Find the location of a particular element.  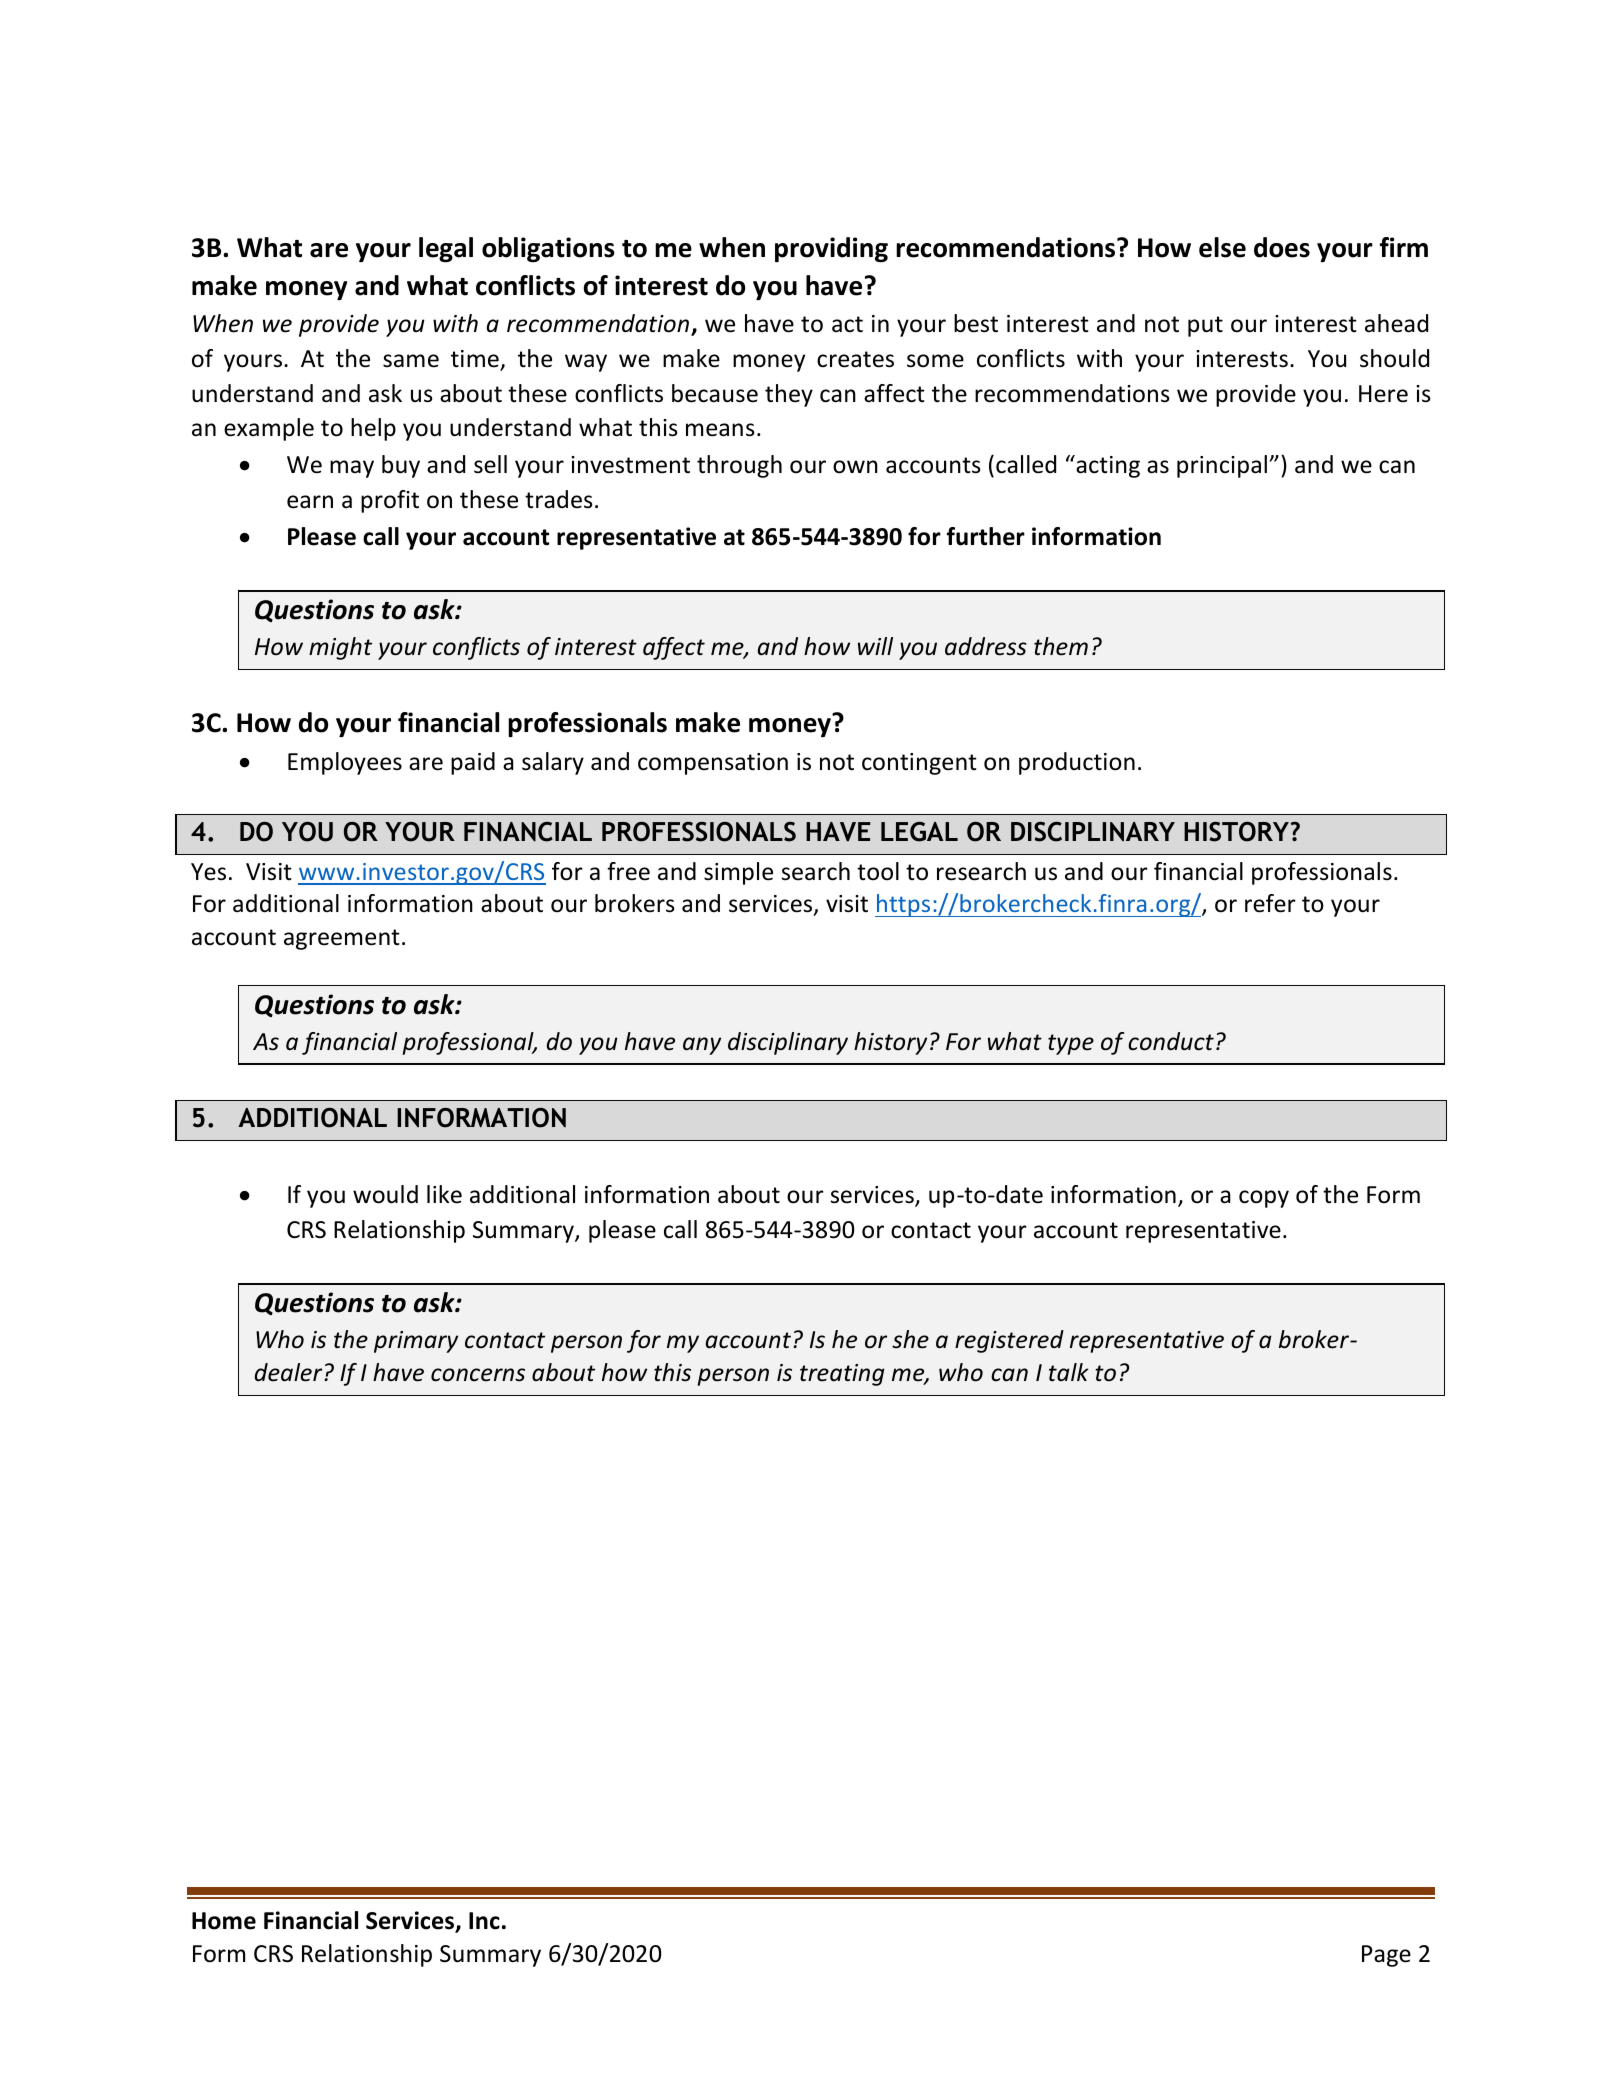

primary is located at coordinates (416, 1342).
